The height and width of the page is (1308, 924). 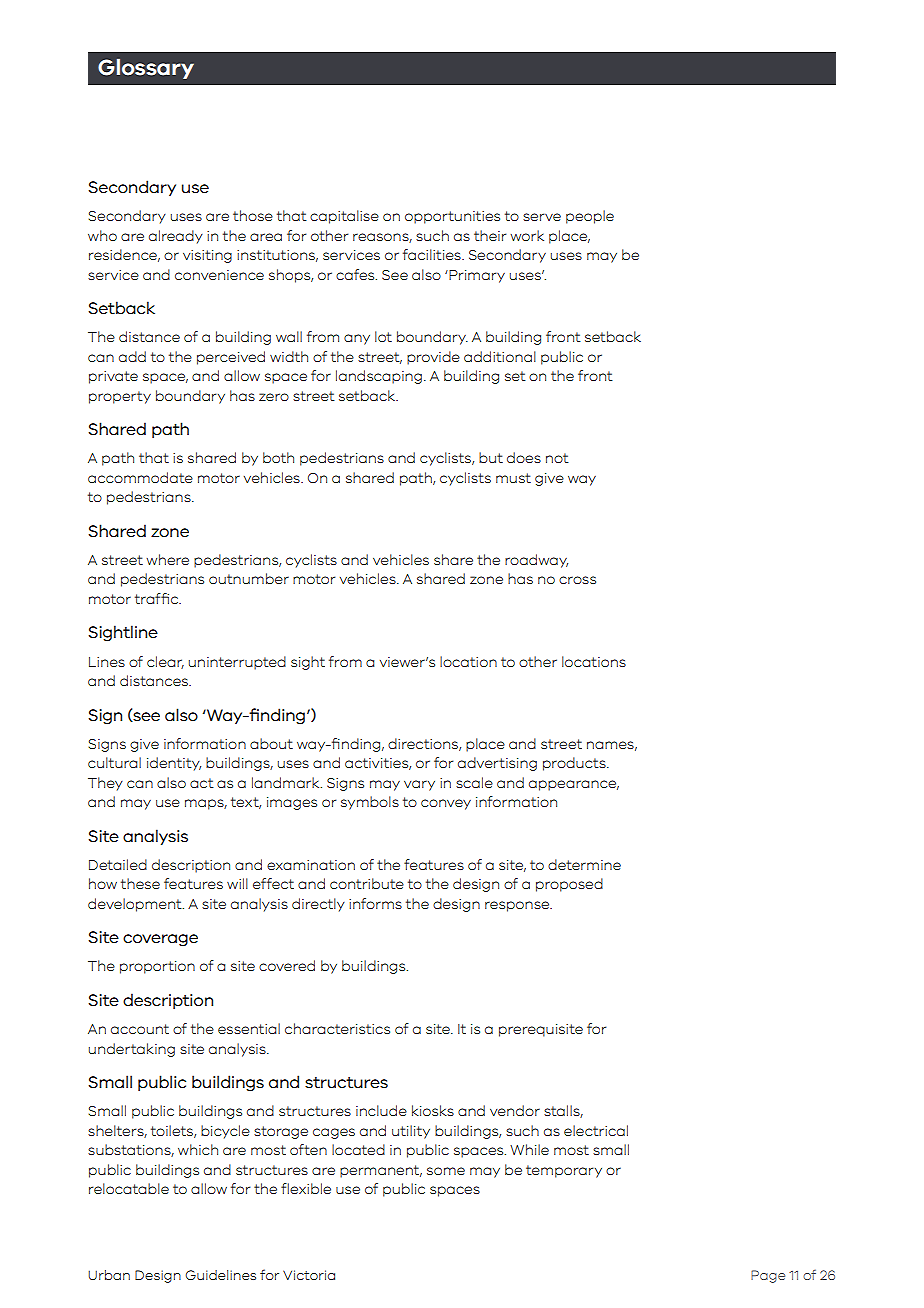 I want to click on additional, so click(x=500, y=356).
